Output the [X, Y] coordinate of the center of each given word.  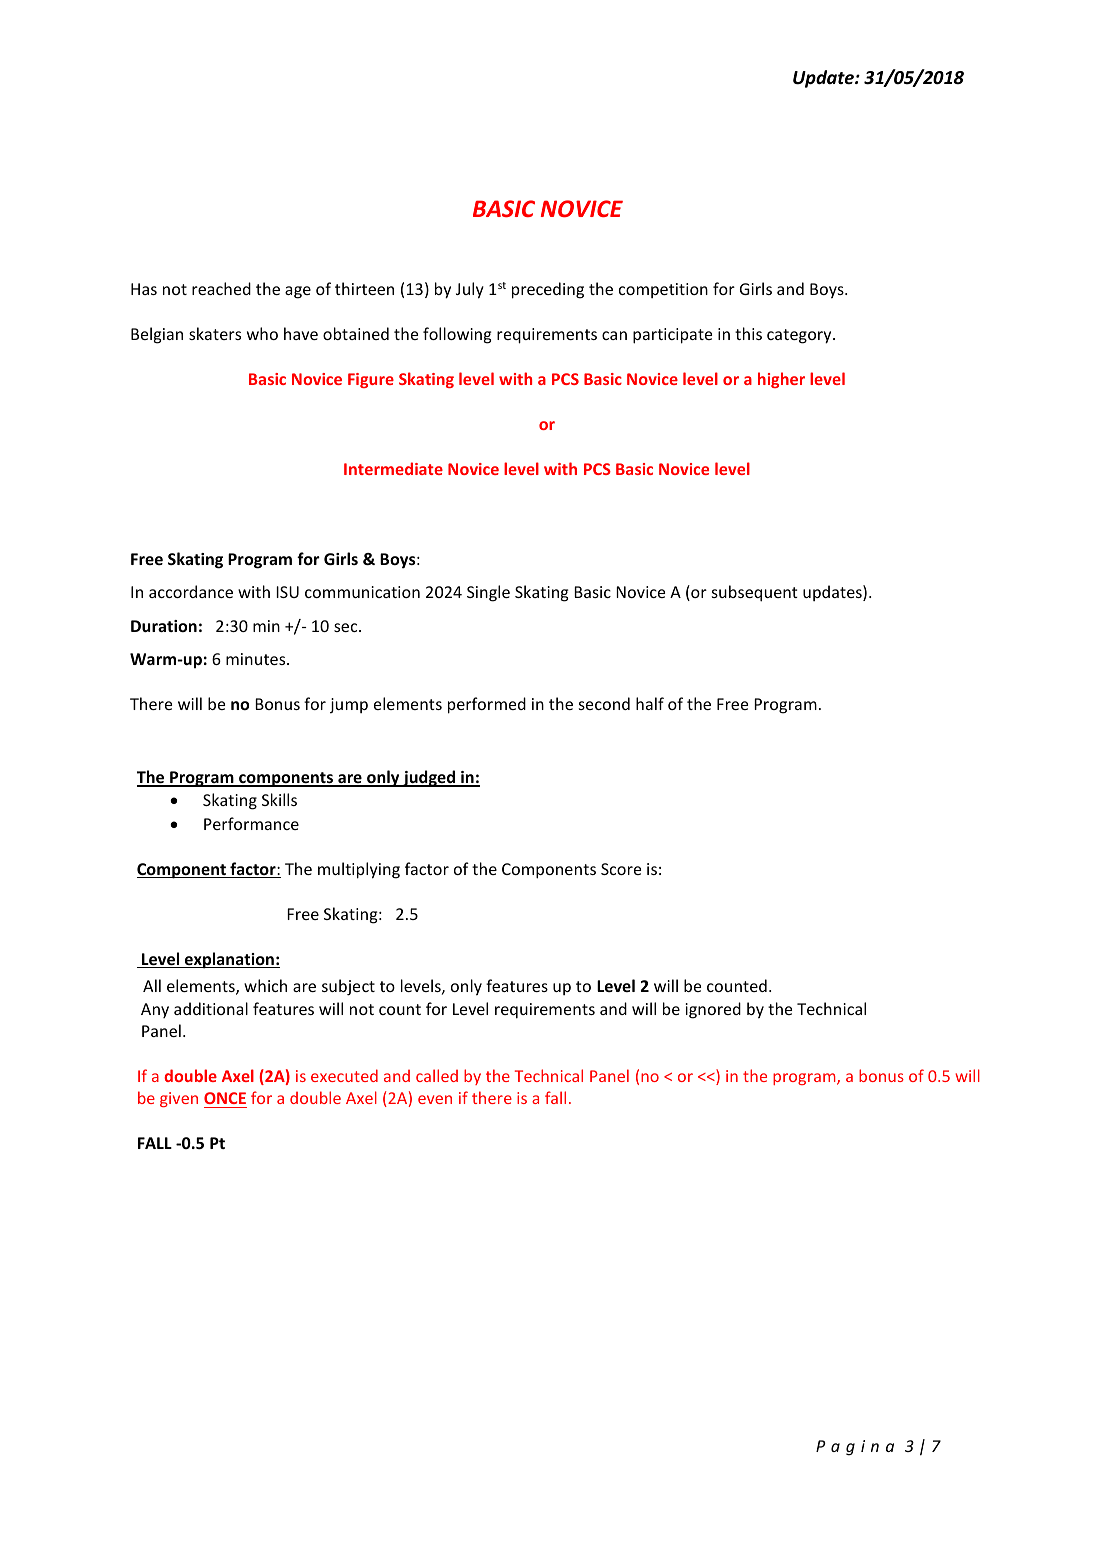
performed [487, 705]
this [748, 333]
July [470, 290]
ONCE [225, 1098]
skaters [215, 333]
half [650, 703]
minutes [257, 659]
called [437, 1075]
